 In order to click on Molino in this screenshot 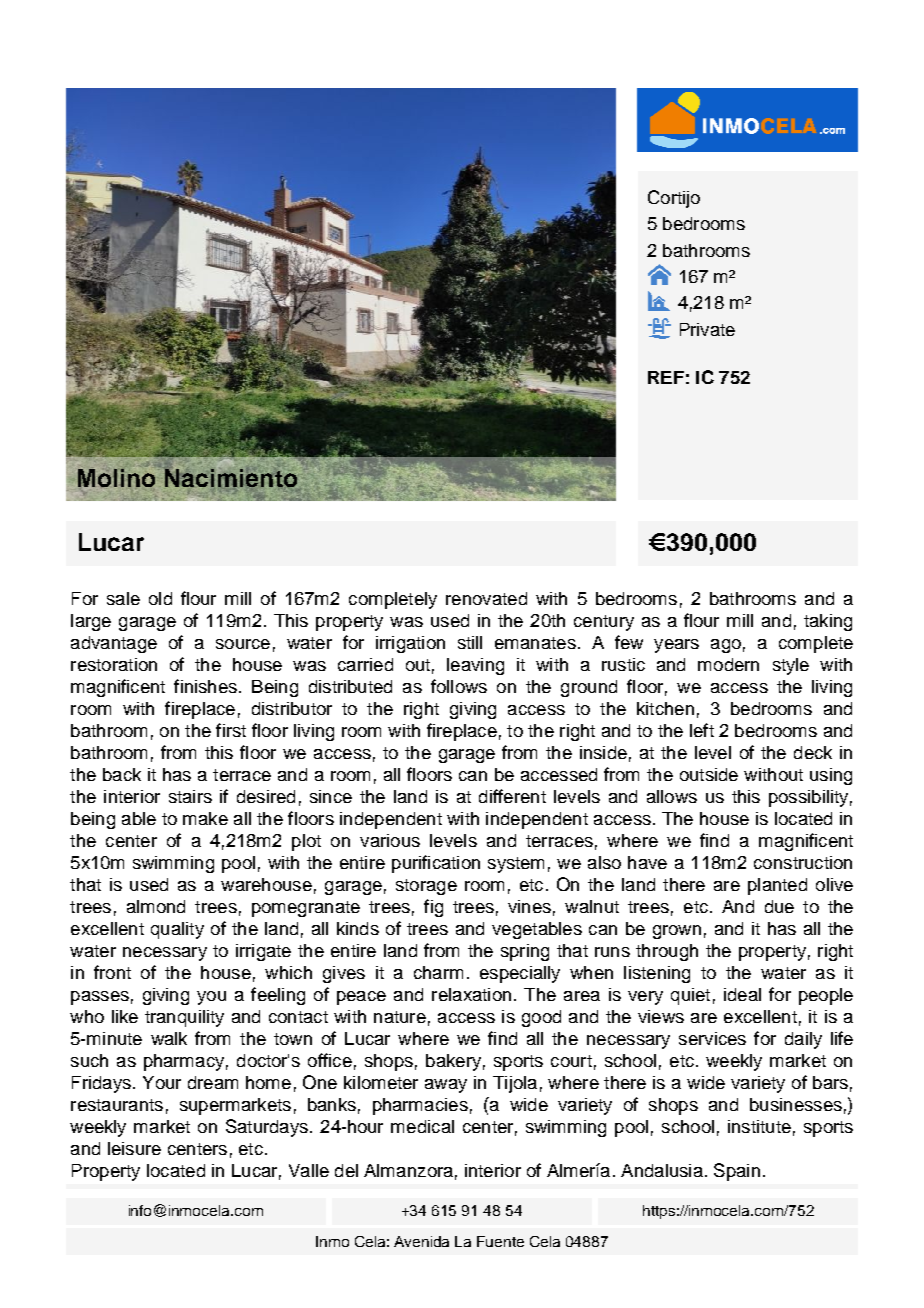, I will do `click(116, 478)`.
